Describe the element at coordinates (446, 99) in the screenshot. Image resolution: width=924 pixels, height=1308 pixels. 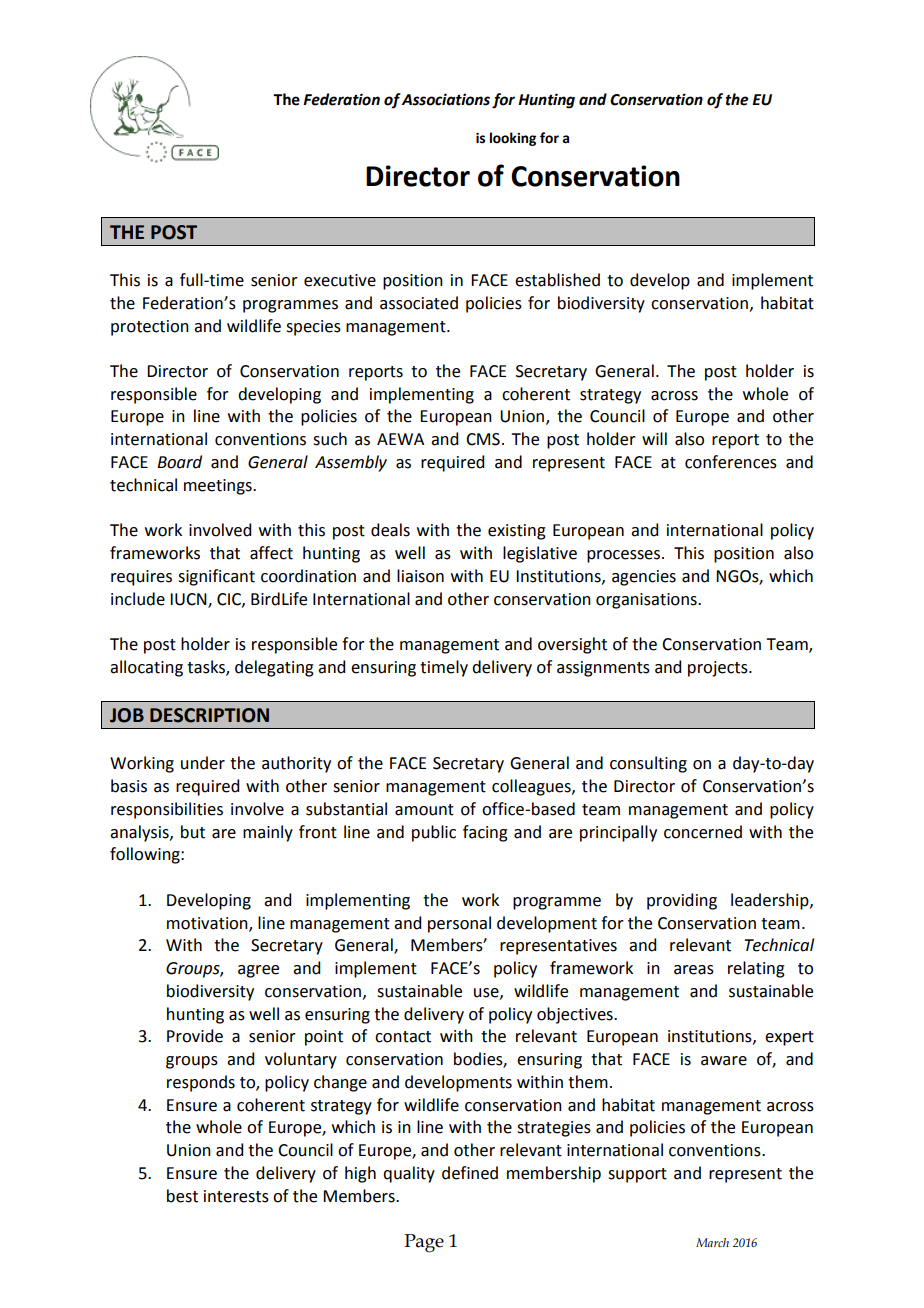
I see `Associations` at that location.
